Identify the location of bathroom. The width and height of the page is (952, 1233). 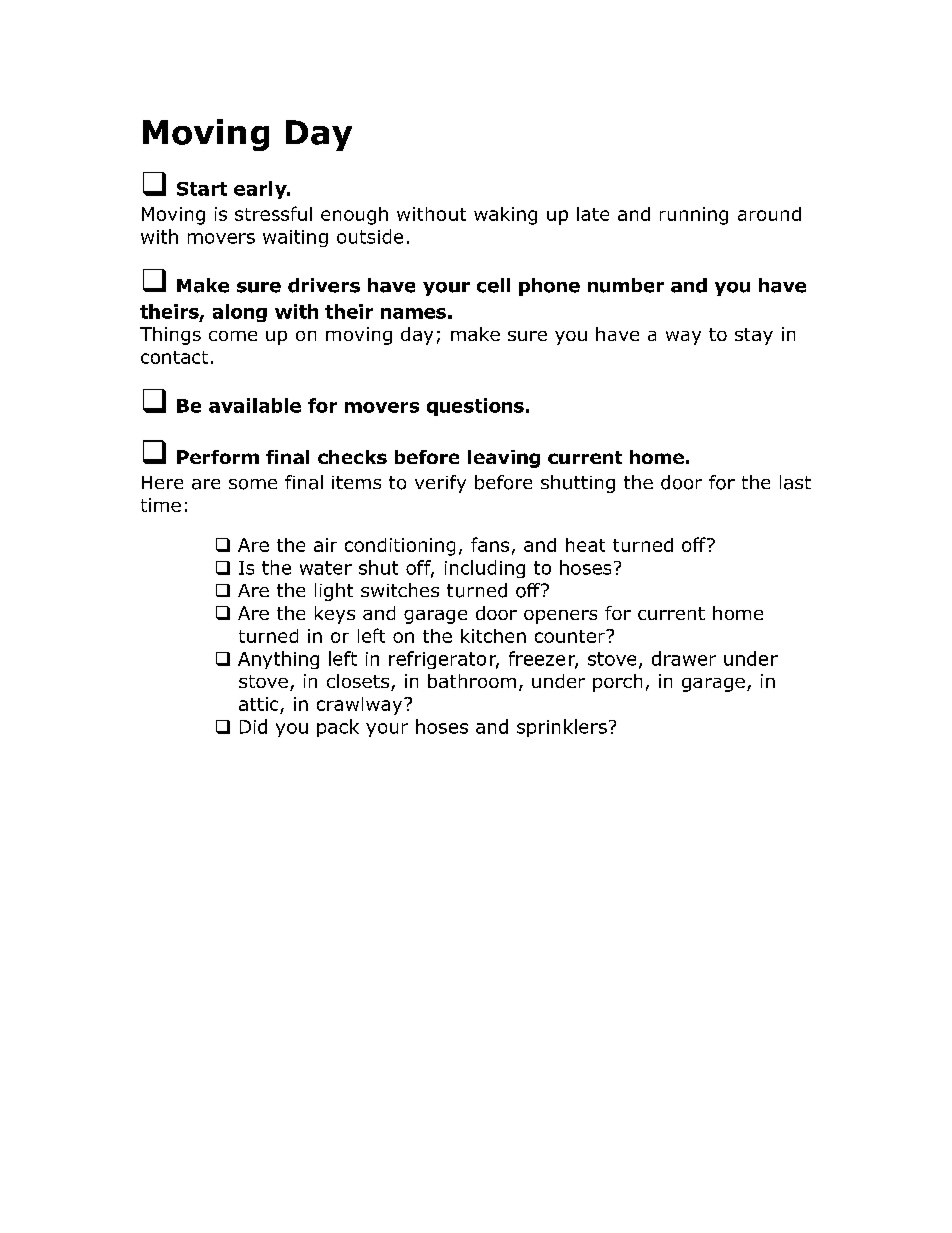
(472, 681).
